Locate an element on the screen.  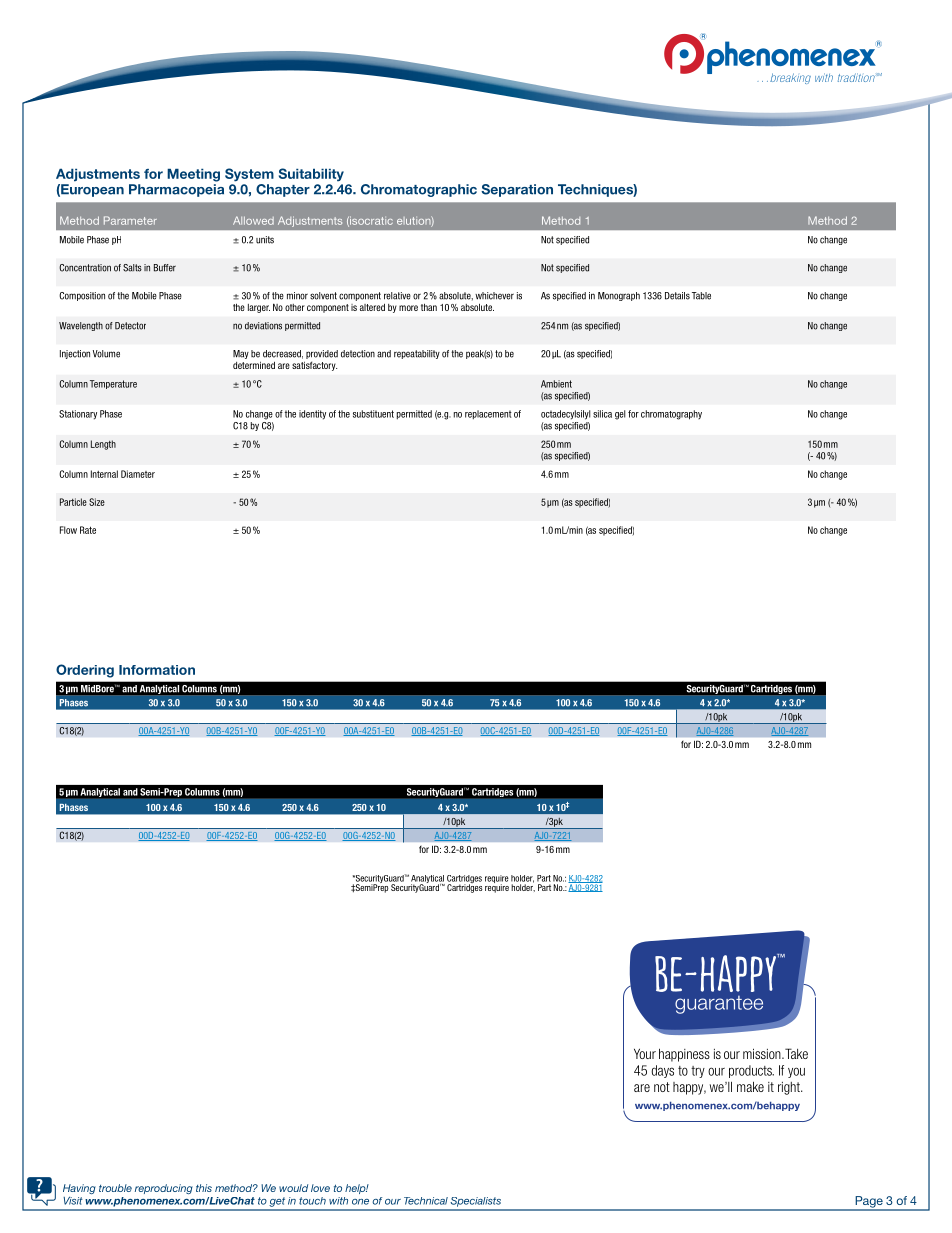
replacement is located at coordinates (488, 414).
